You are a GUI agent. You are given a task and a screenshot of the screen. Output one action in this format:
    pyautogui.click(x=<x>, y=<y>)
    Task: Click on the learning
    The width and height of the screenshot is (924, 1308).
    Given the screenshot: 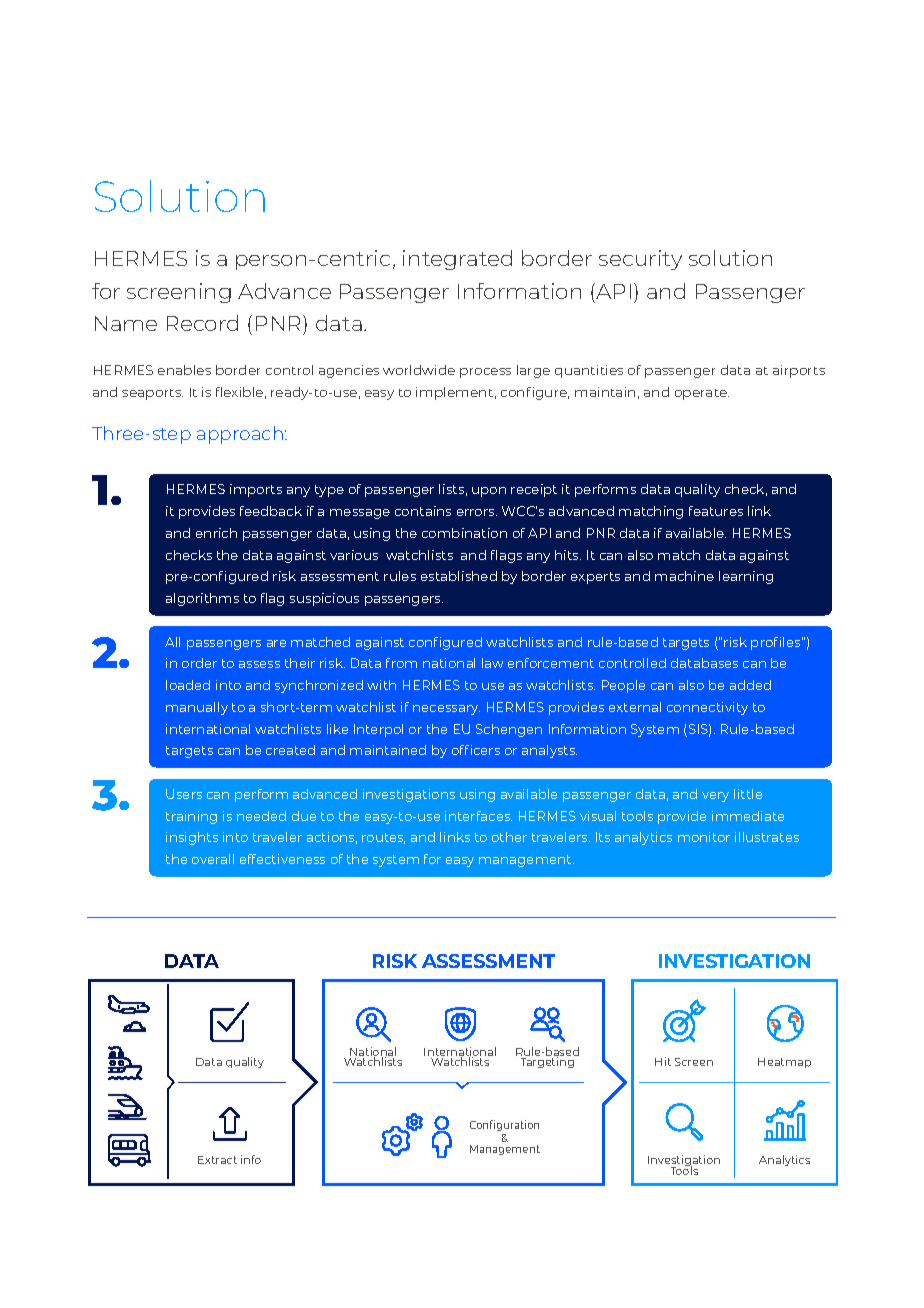 What is the action you would take?
    pyautogui.click(x=746, y=577)
